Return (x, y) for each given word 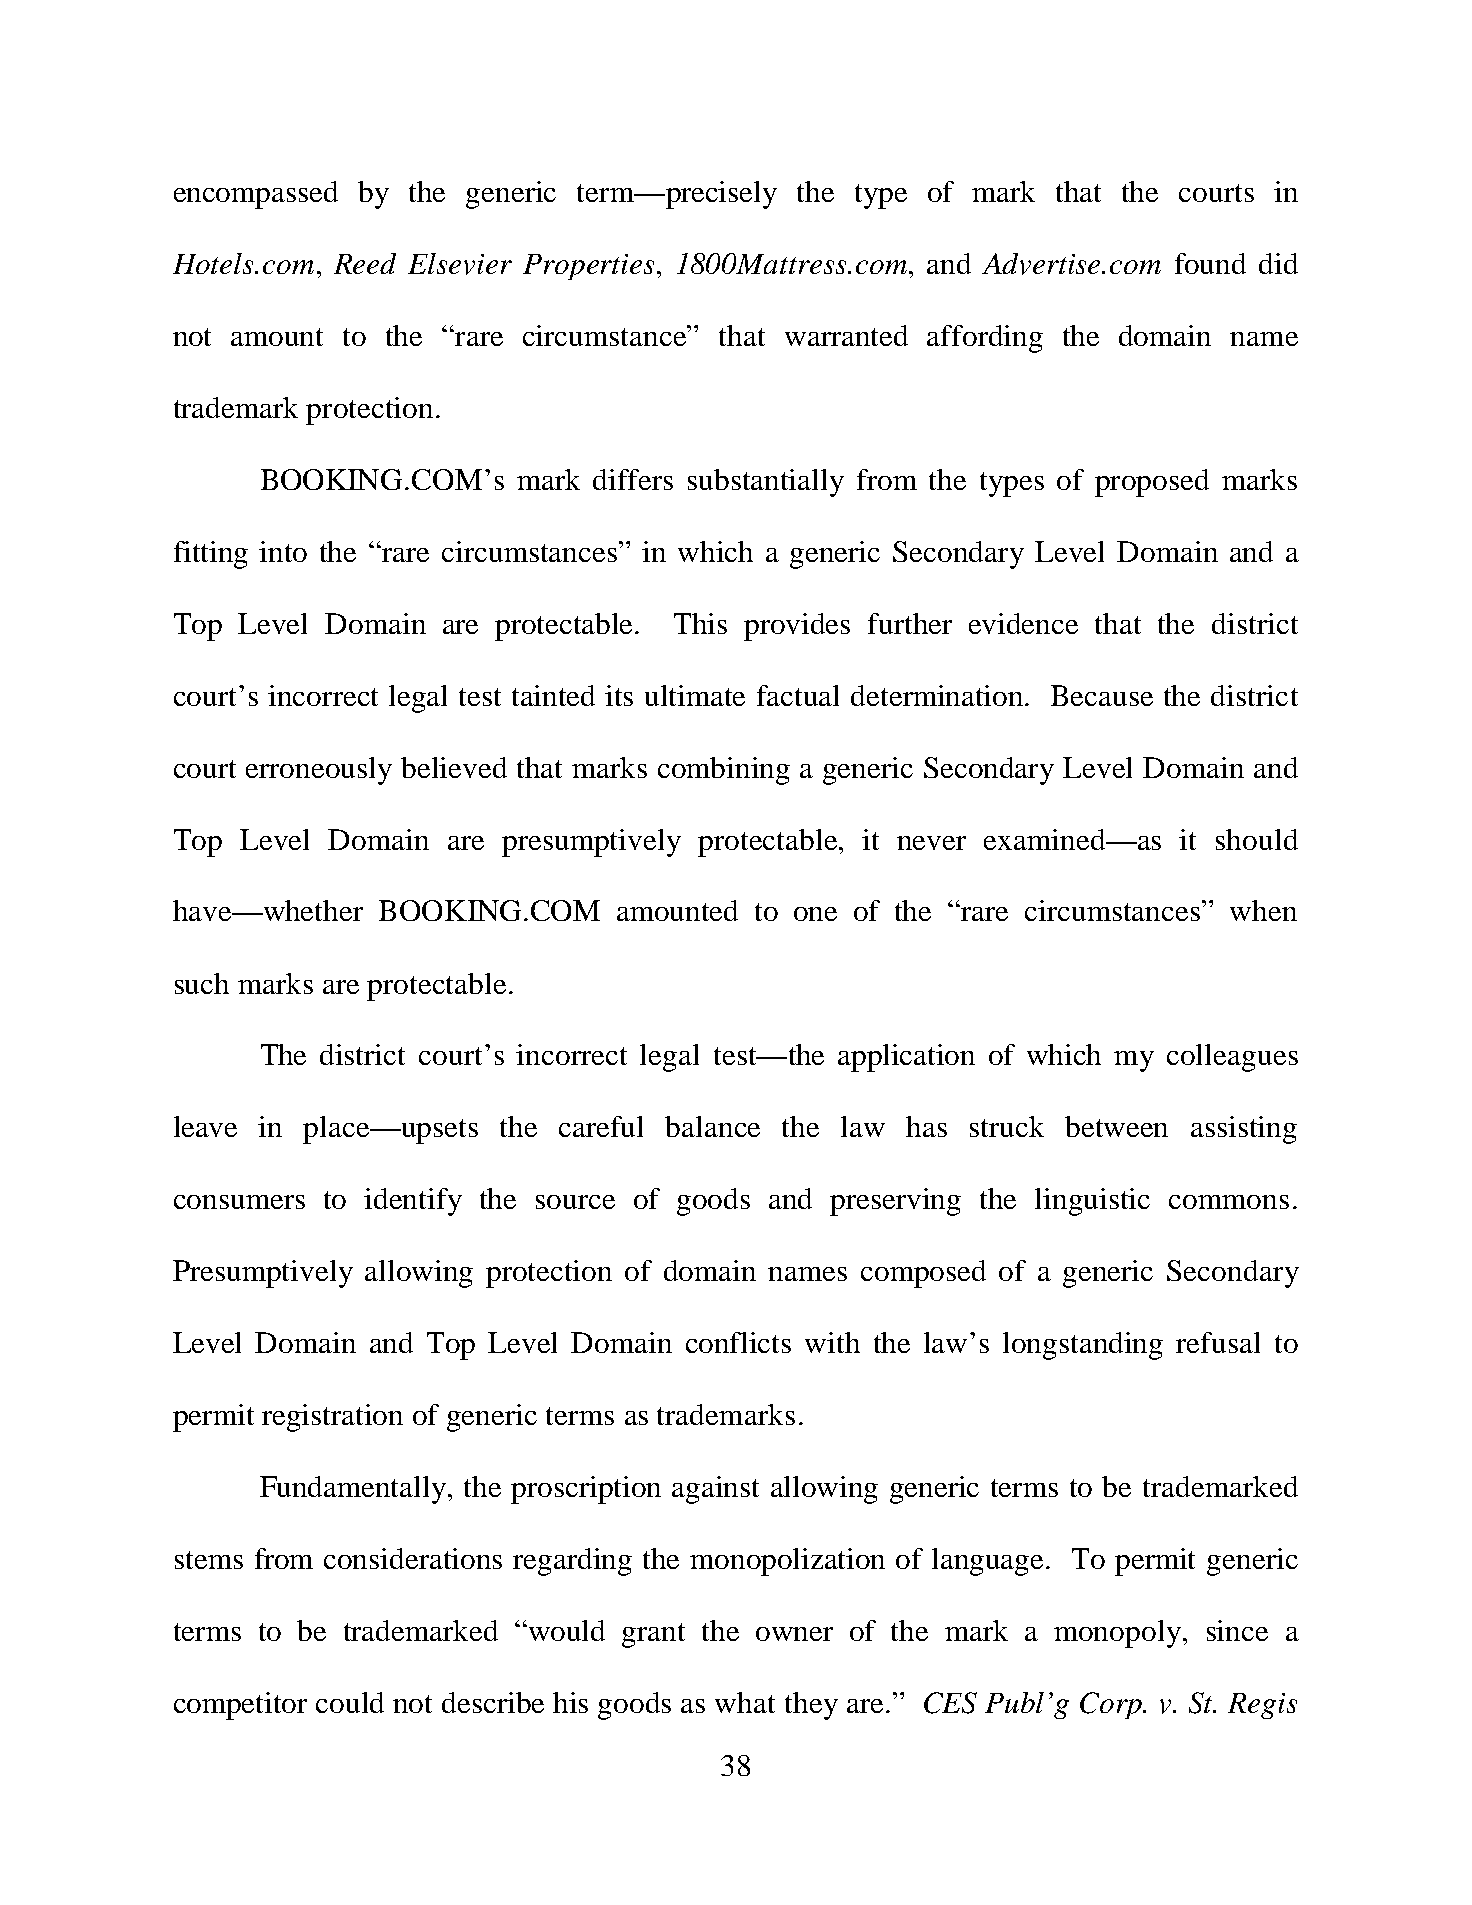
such (202, 983)
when (1263, 910)
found (1210, 263)
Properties (588, 267)
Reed (365, 263)
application (906, 1058)
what (745, 1702)
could (350, 1702)
